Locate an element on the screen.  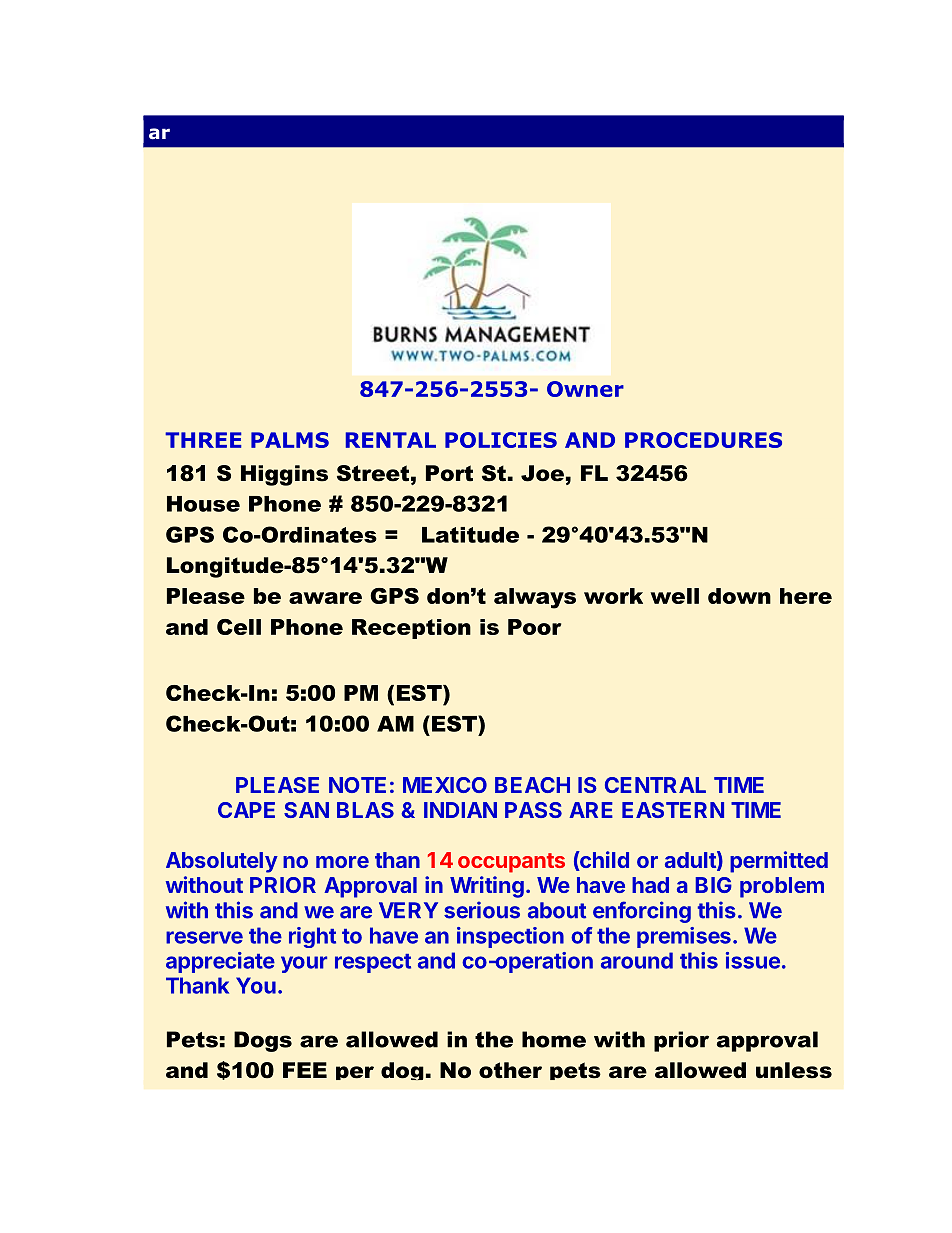
always is located at coordinates (535, 598).
